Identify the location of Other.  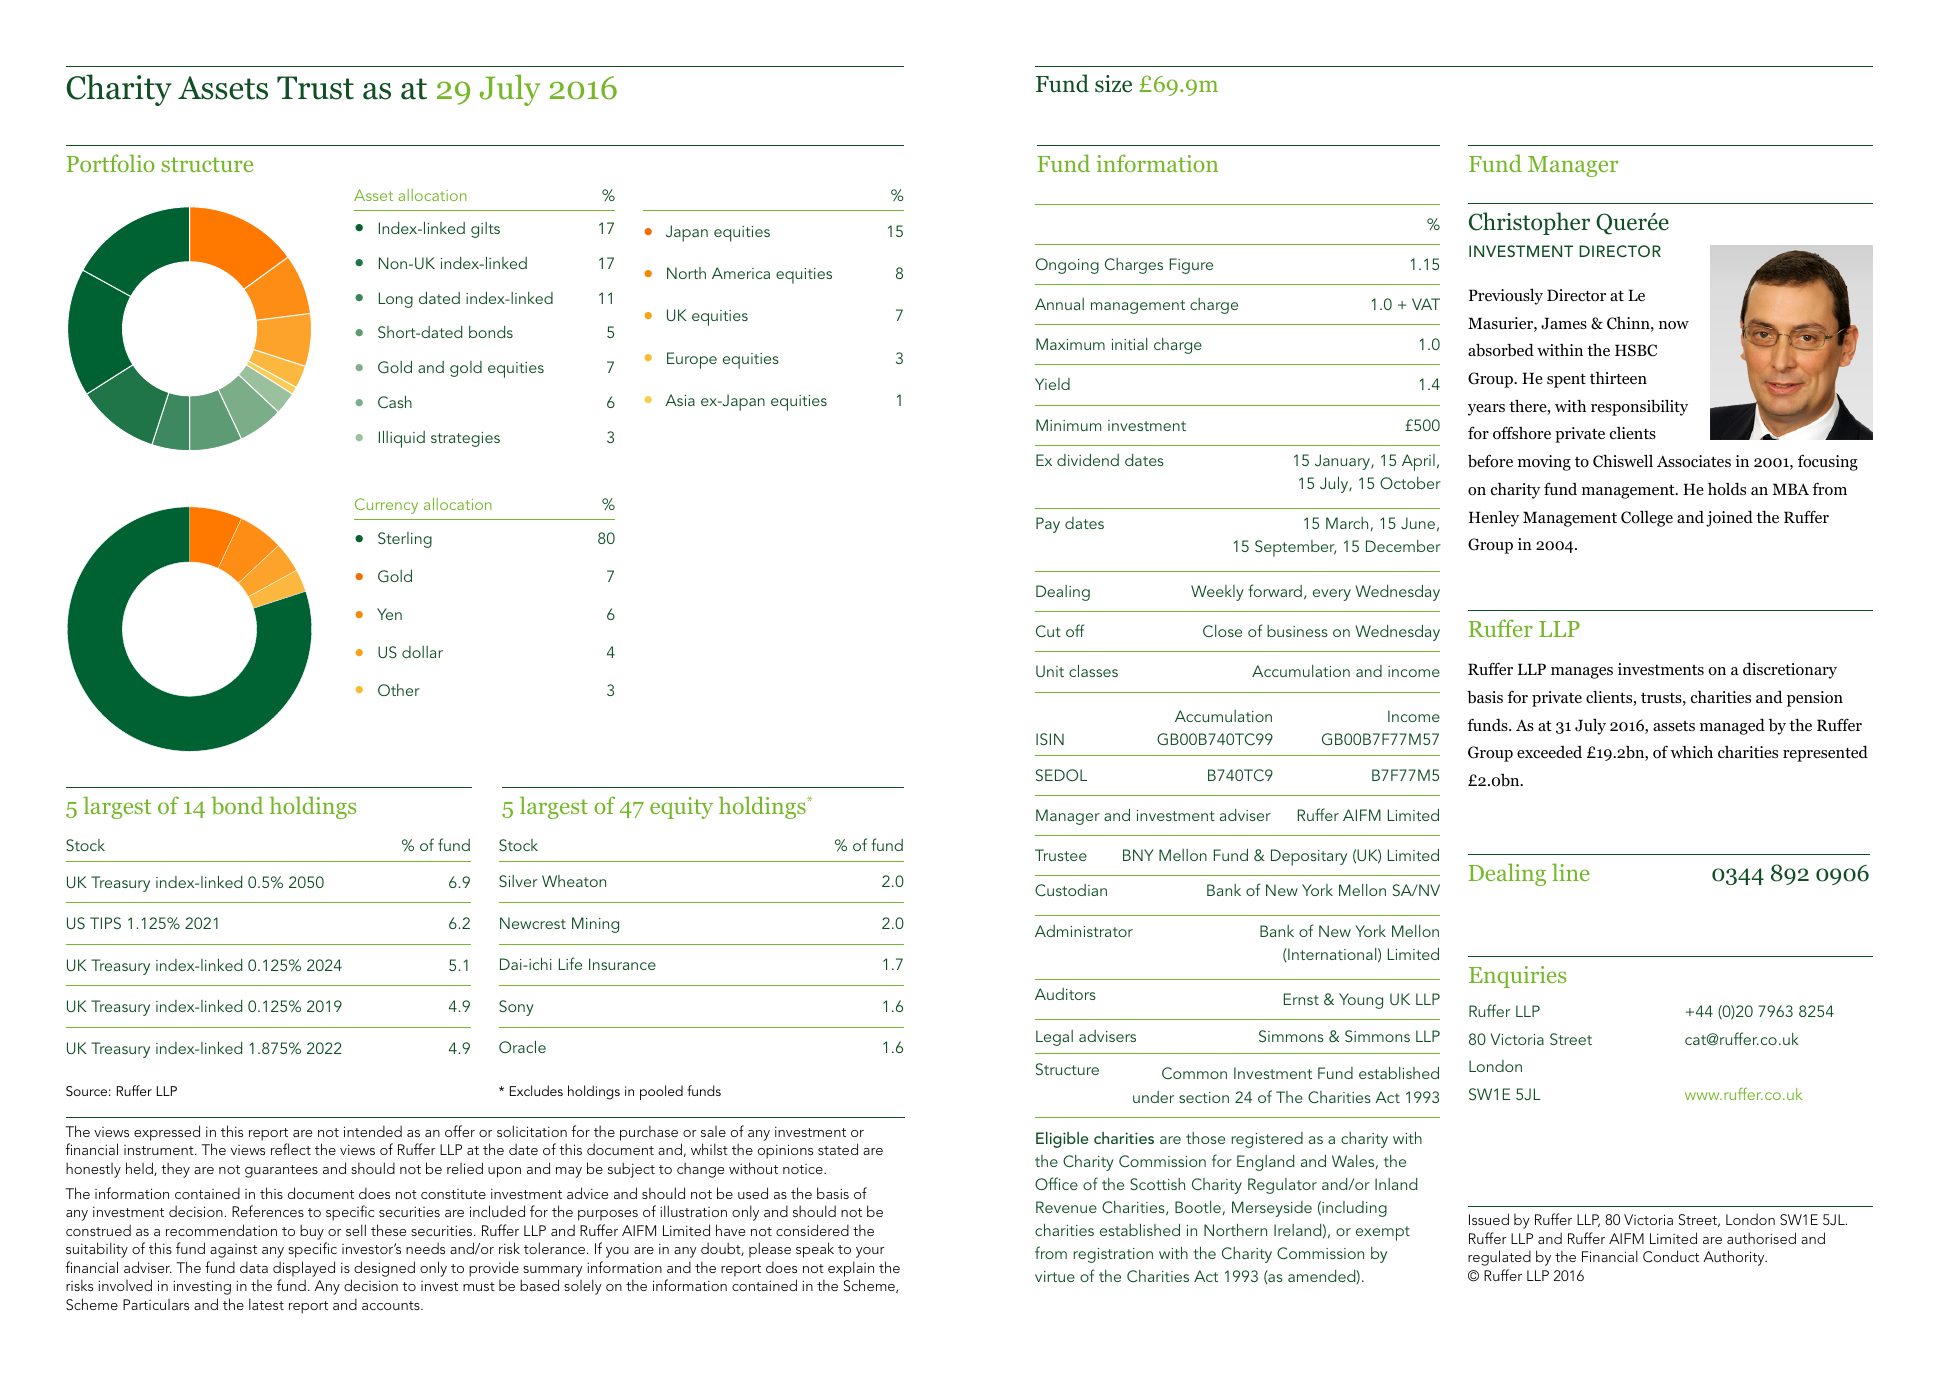
(399, 690).
